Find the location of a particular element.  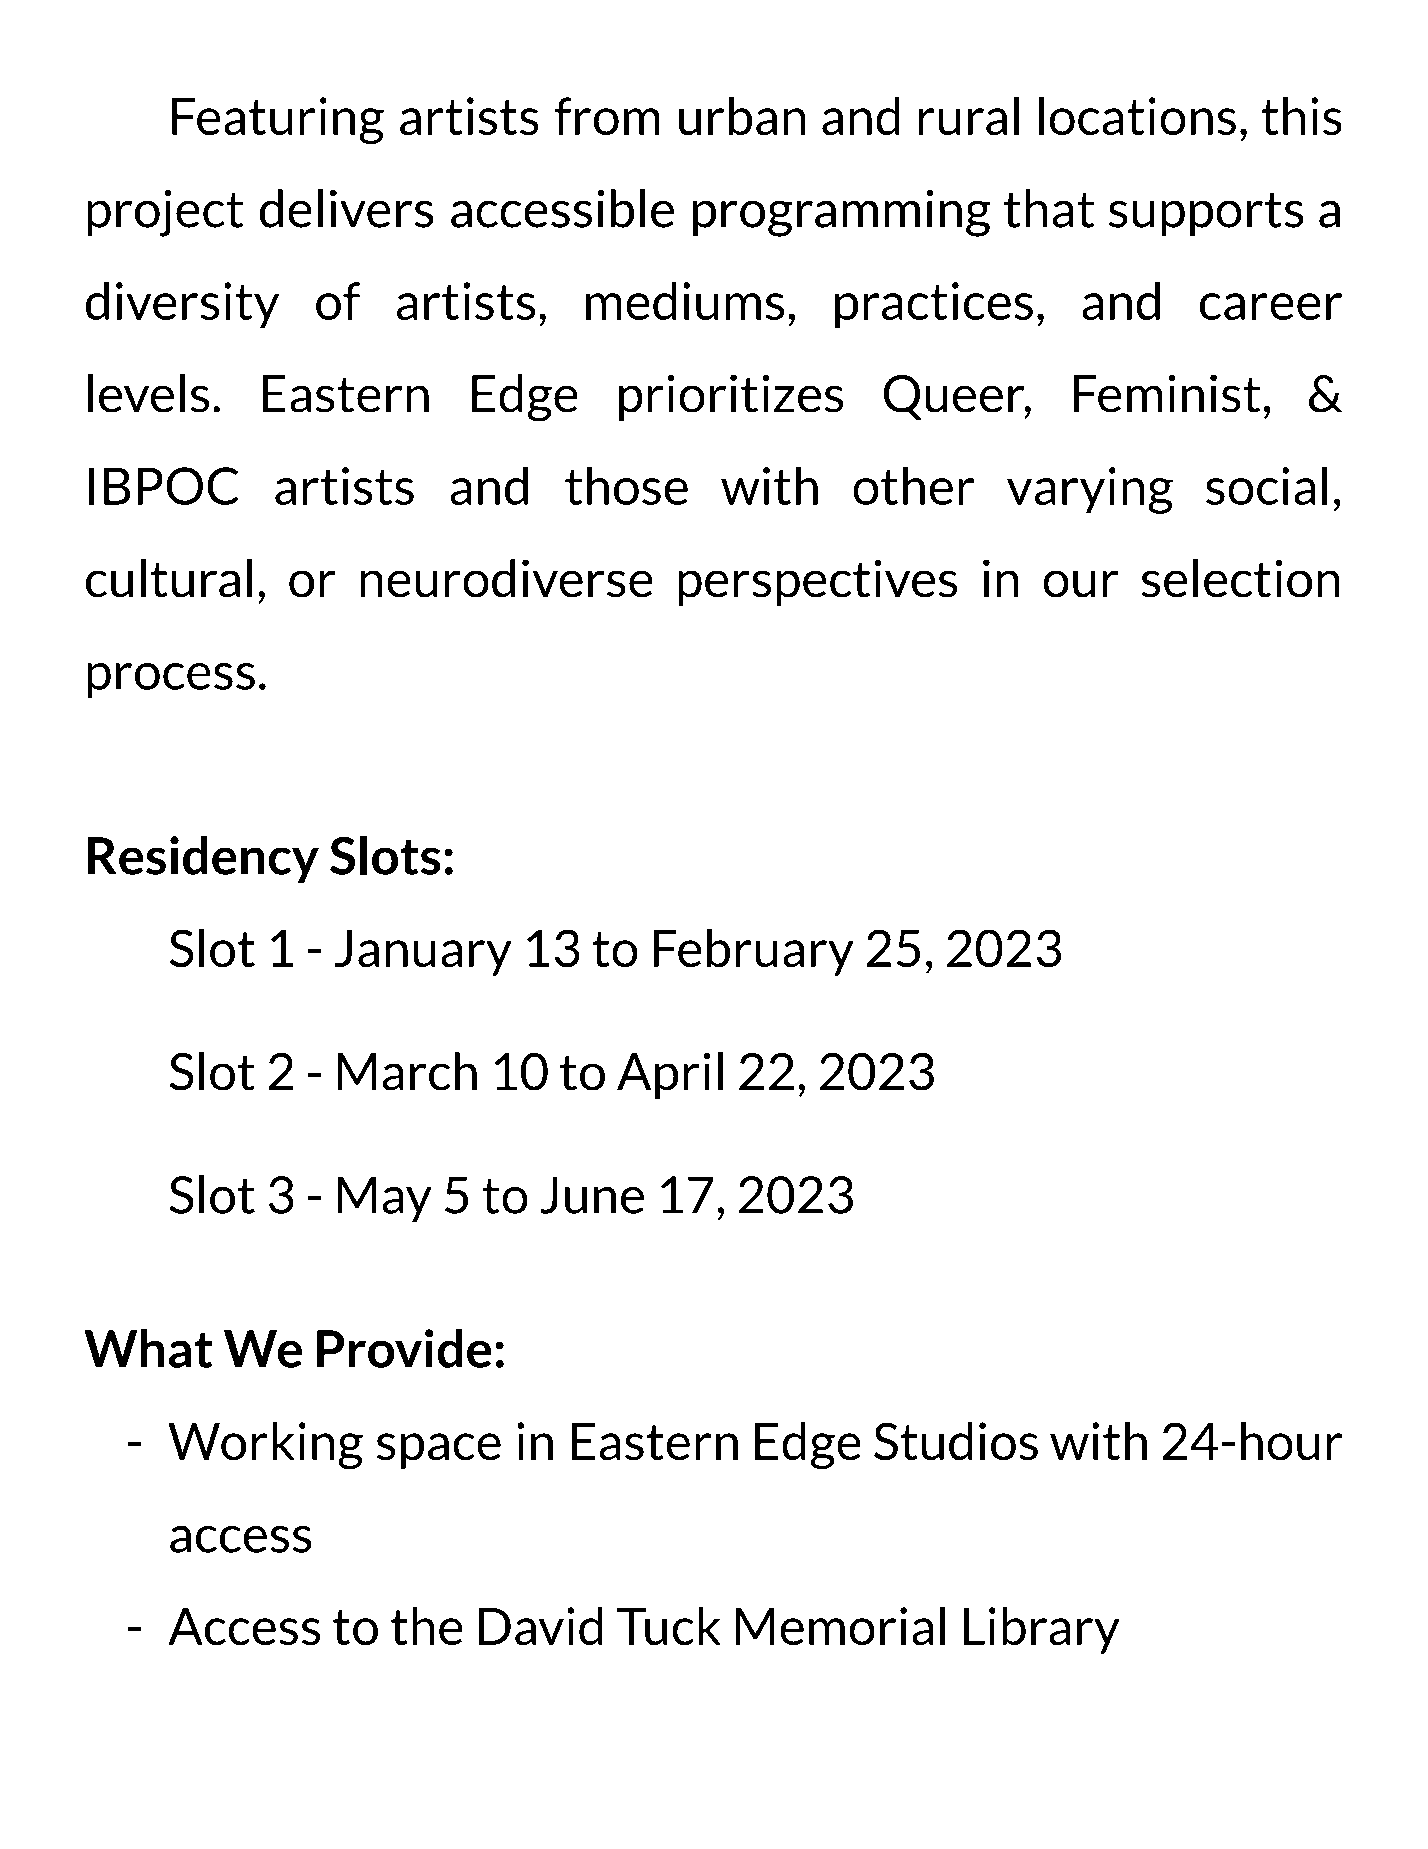

Tuck is located at coordinates (669, 1626).
